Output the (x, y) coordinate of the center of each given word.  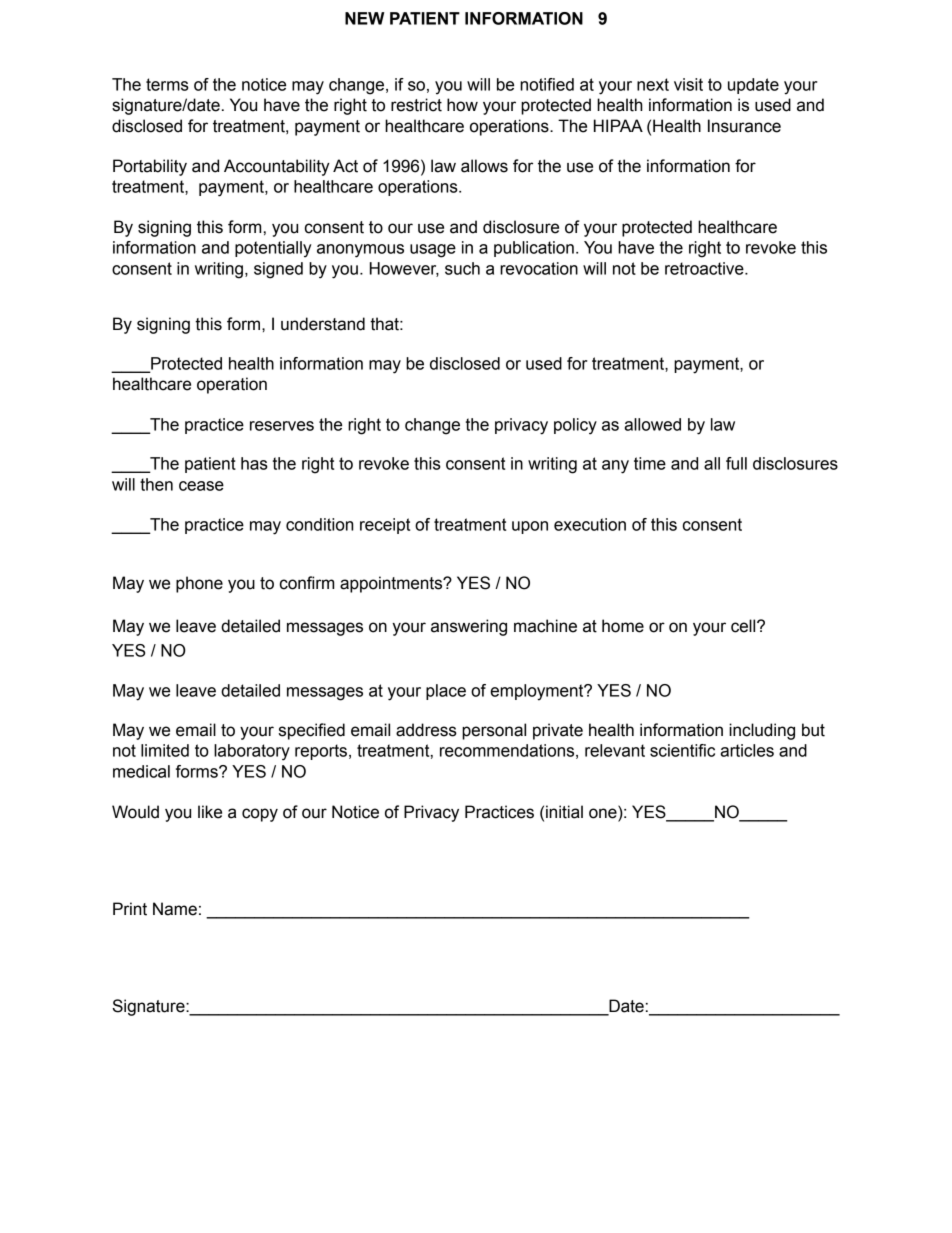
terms (167, 84)
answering (469, 627)
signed (278, 270)
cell (744, 626)
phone (199, 584)
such (462, 268)
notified (547, 84)
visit (688, 84)
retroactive (705, 268)
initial (564, 812)
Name (175, 909)
